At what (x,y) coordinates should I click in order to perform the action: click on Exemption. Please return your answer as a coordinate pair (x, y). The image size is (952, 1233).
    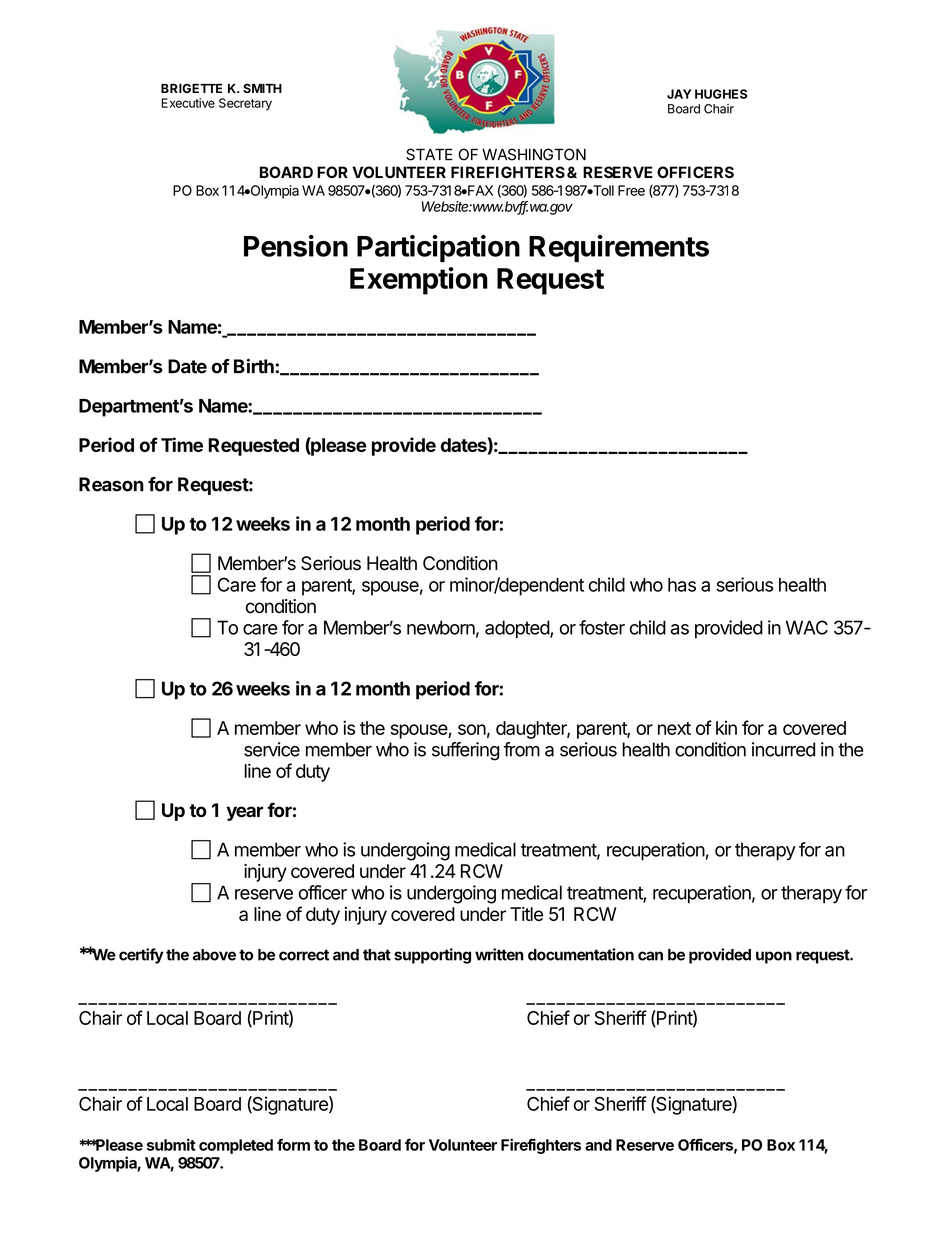
    Looking at the image, I should click on (419, 281).
